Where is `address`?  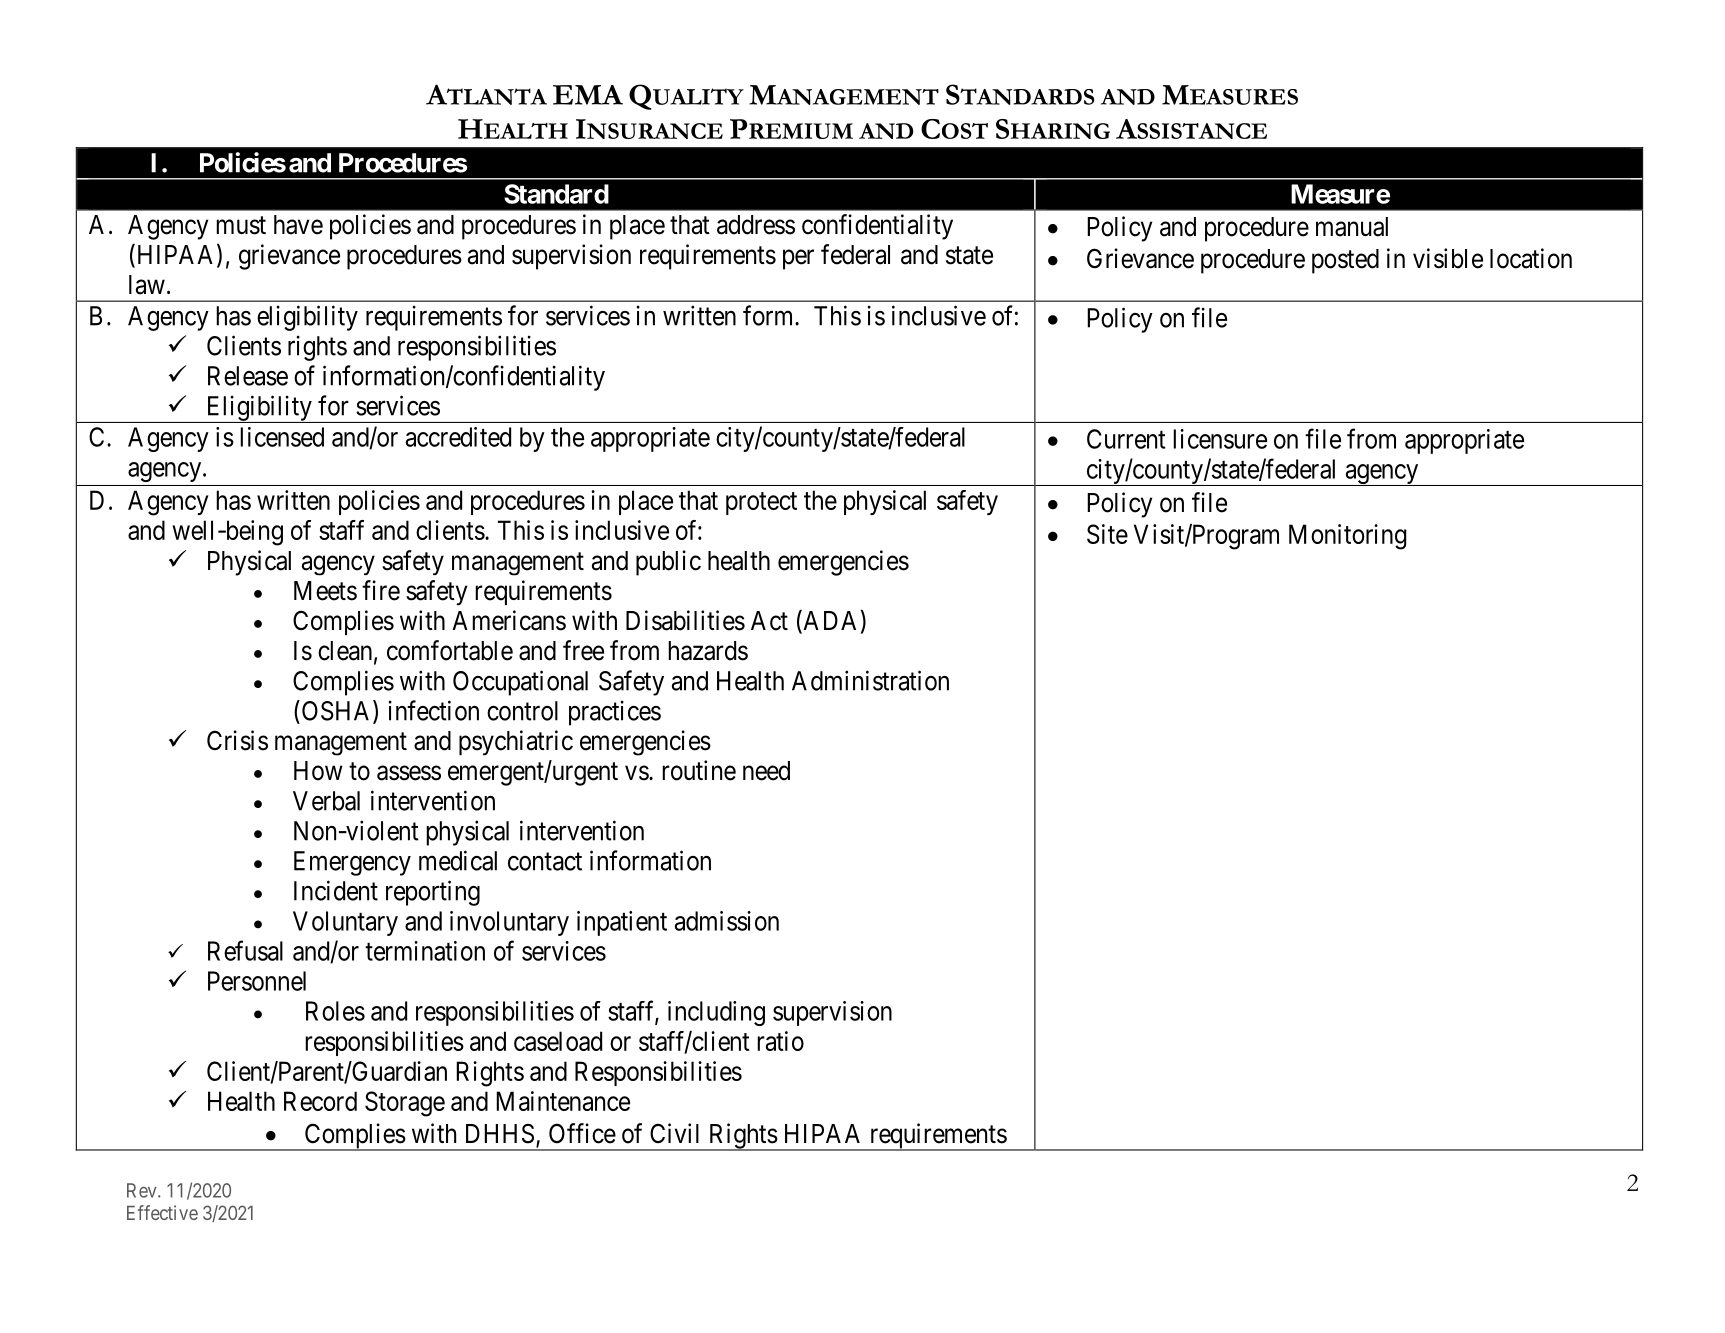 address is located at coordinates (756, 225).
